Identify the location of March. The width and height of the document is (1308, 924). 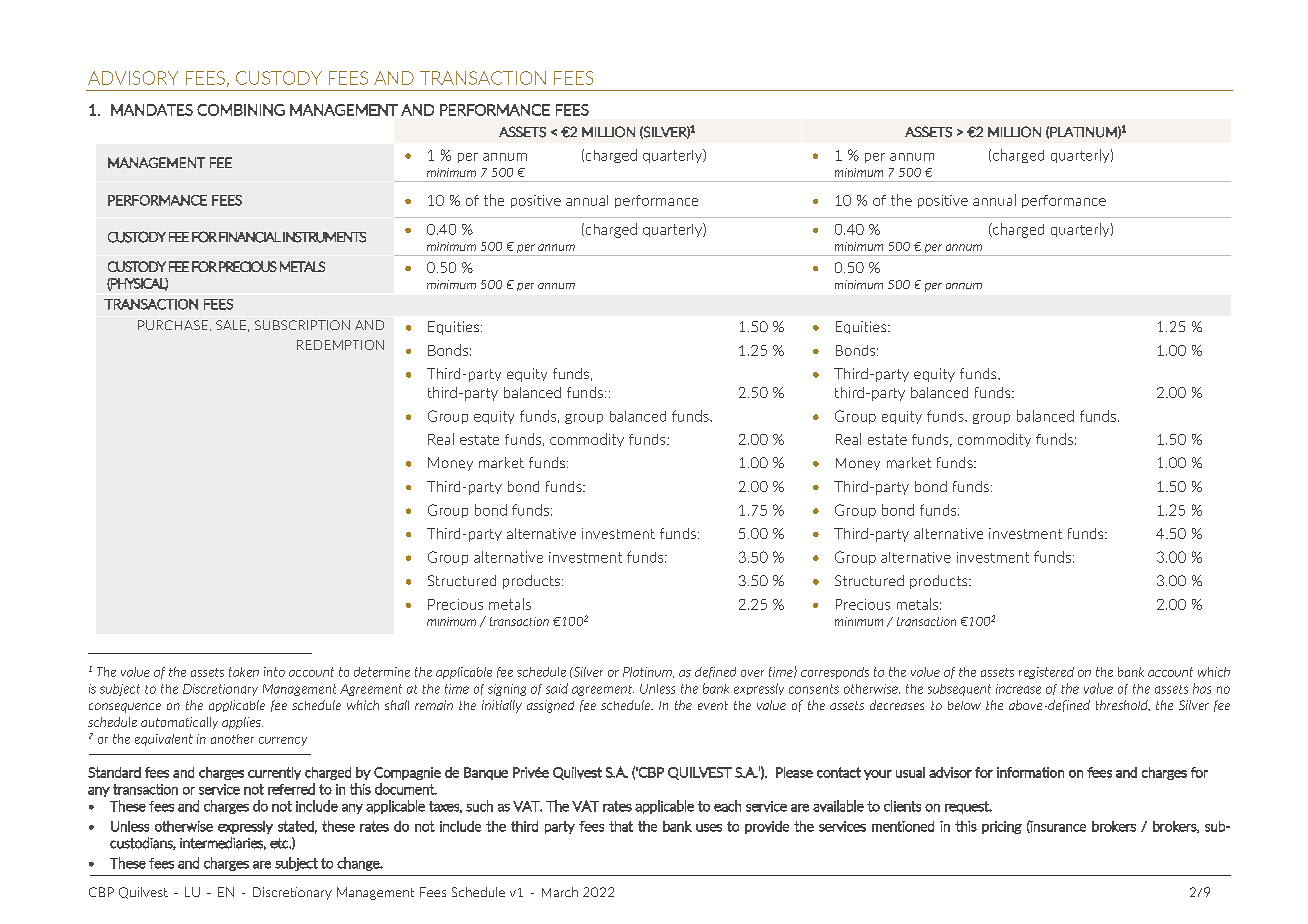
(560, 892).
